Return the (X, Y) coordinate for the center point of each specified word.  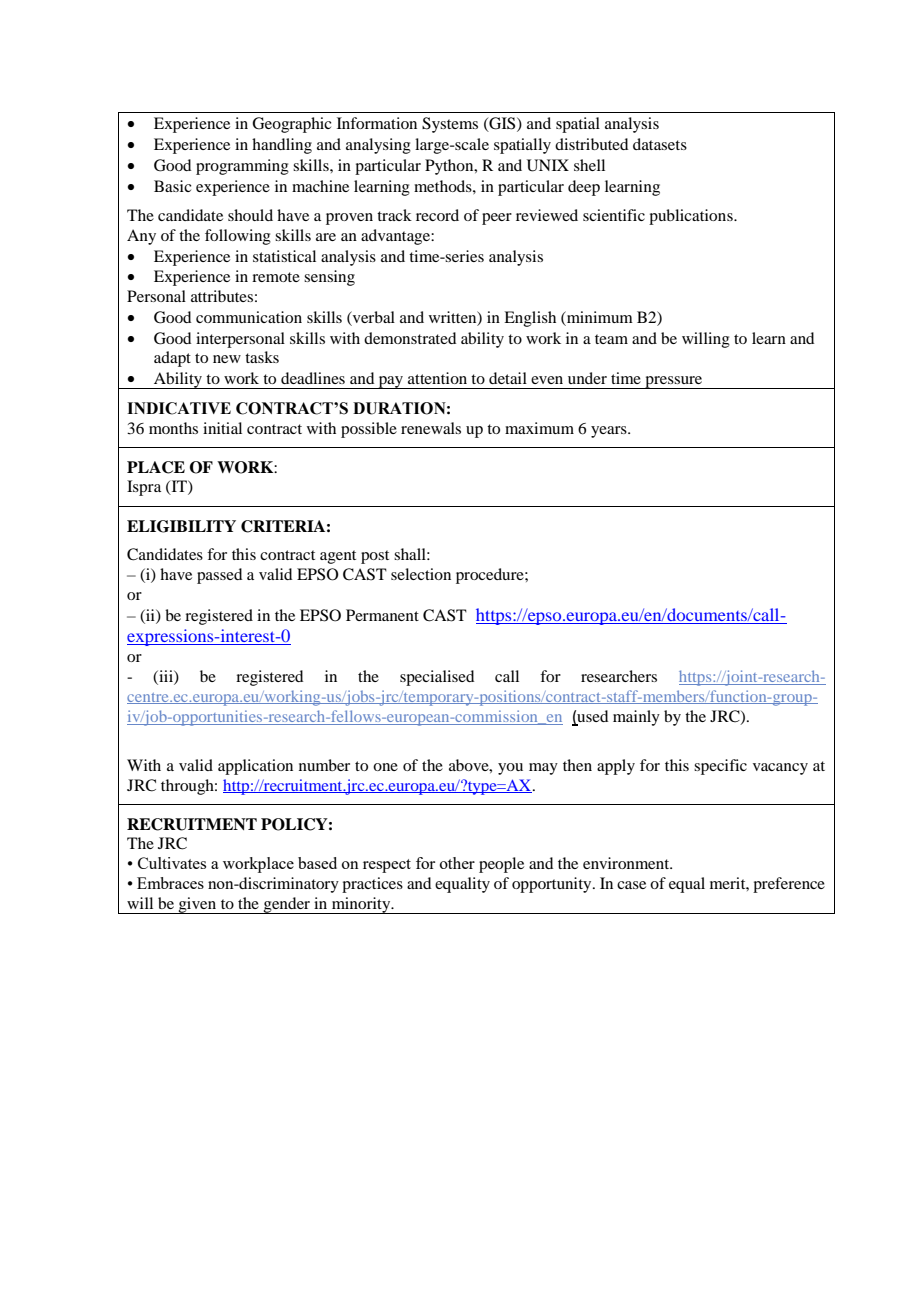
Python (450, 167)
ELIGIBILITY (181, 526)
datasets (660, 144)
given (198, 905)
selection (421, 574)
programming (242, 167)
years (610, 432)
